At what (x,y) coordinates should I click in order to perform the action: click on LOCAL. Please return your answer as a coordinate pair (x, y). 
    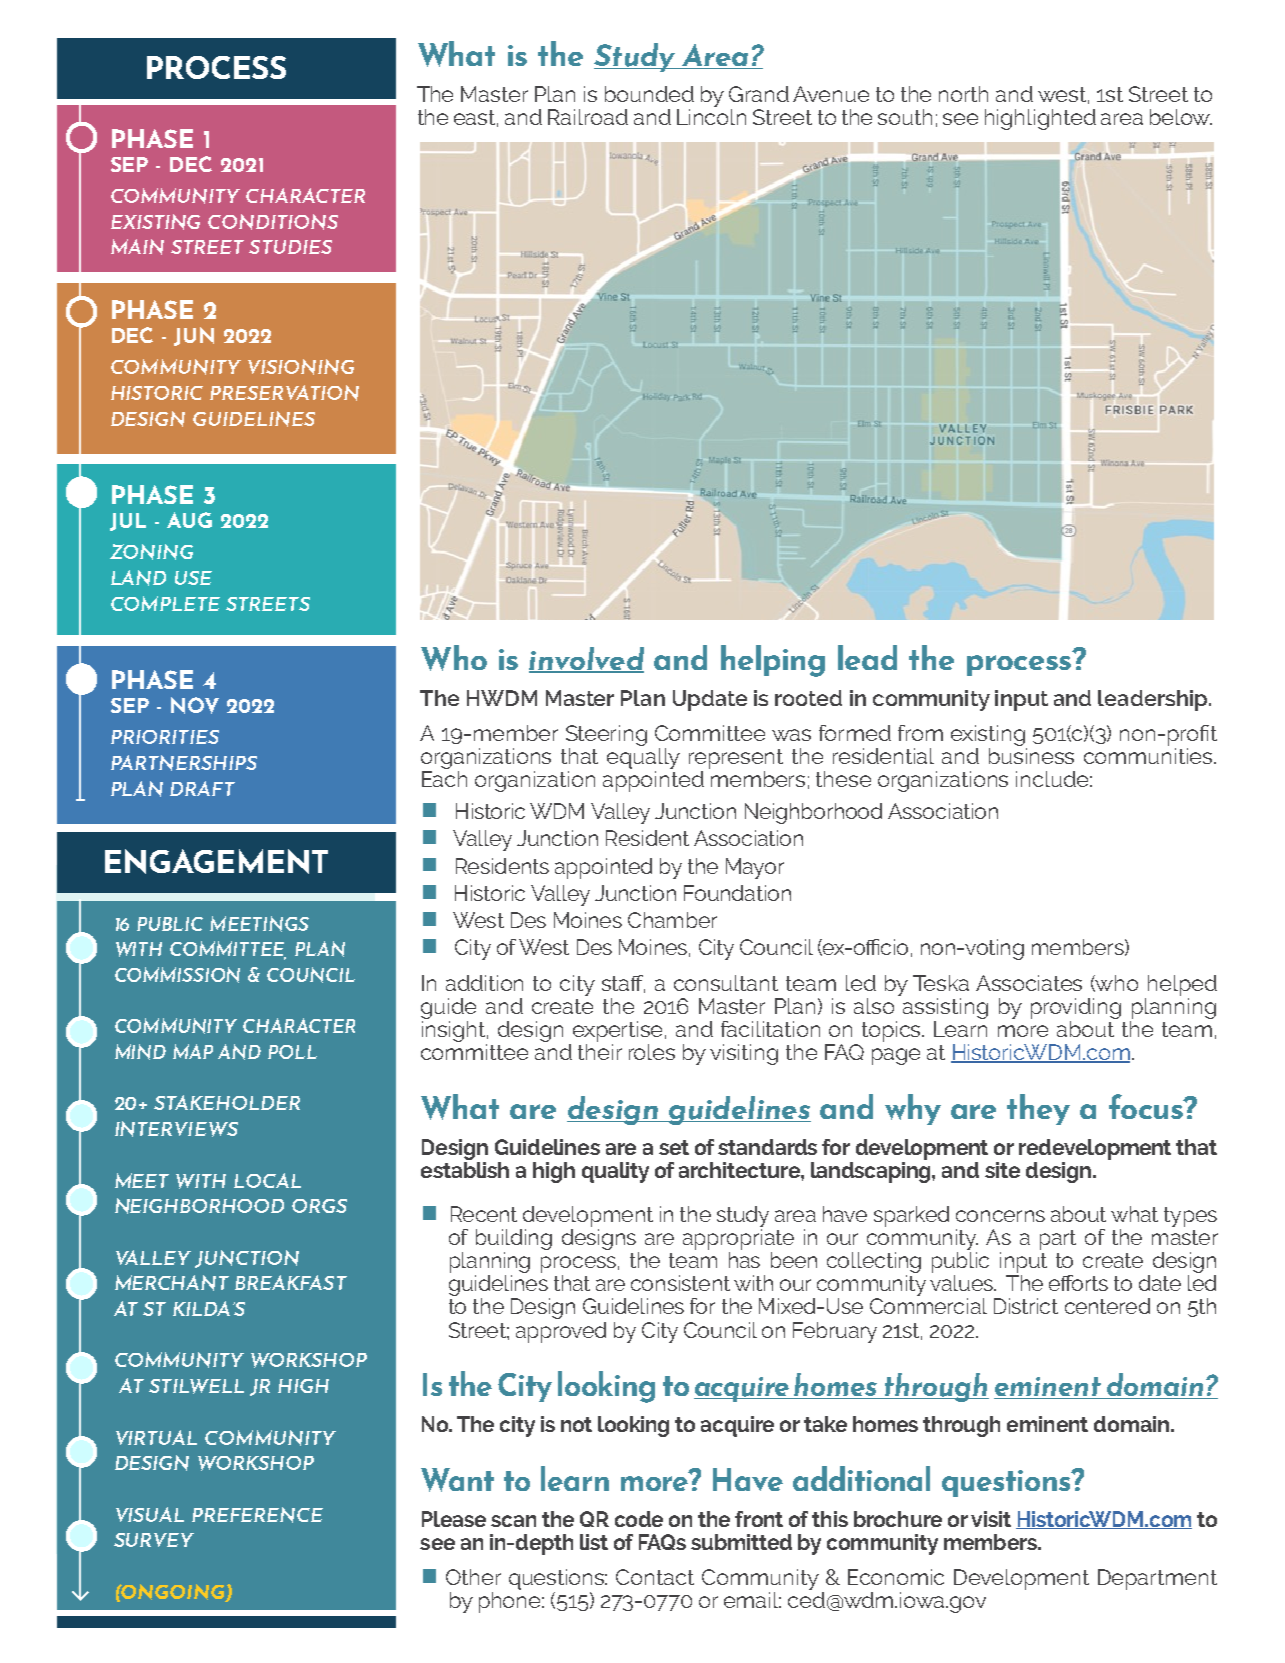
    Looking at the image, I should click on (267, 1180).
